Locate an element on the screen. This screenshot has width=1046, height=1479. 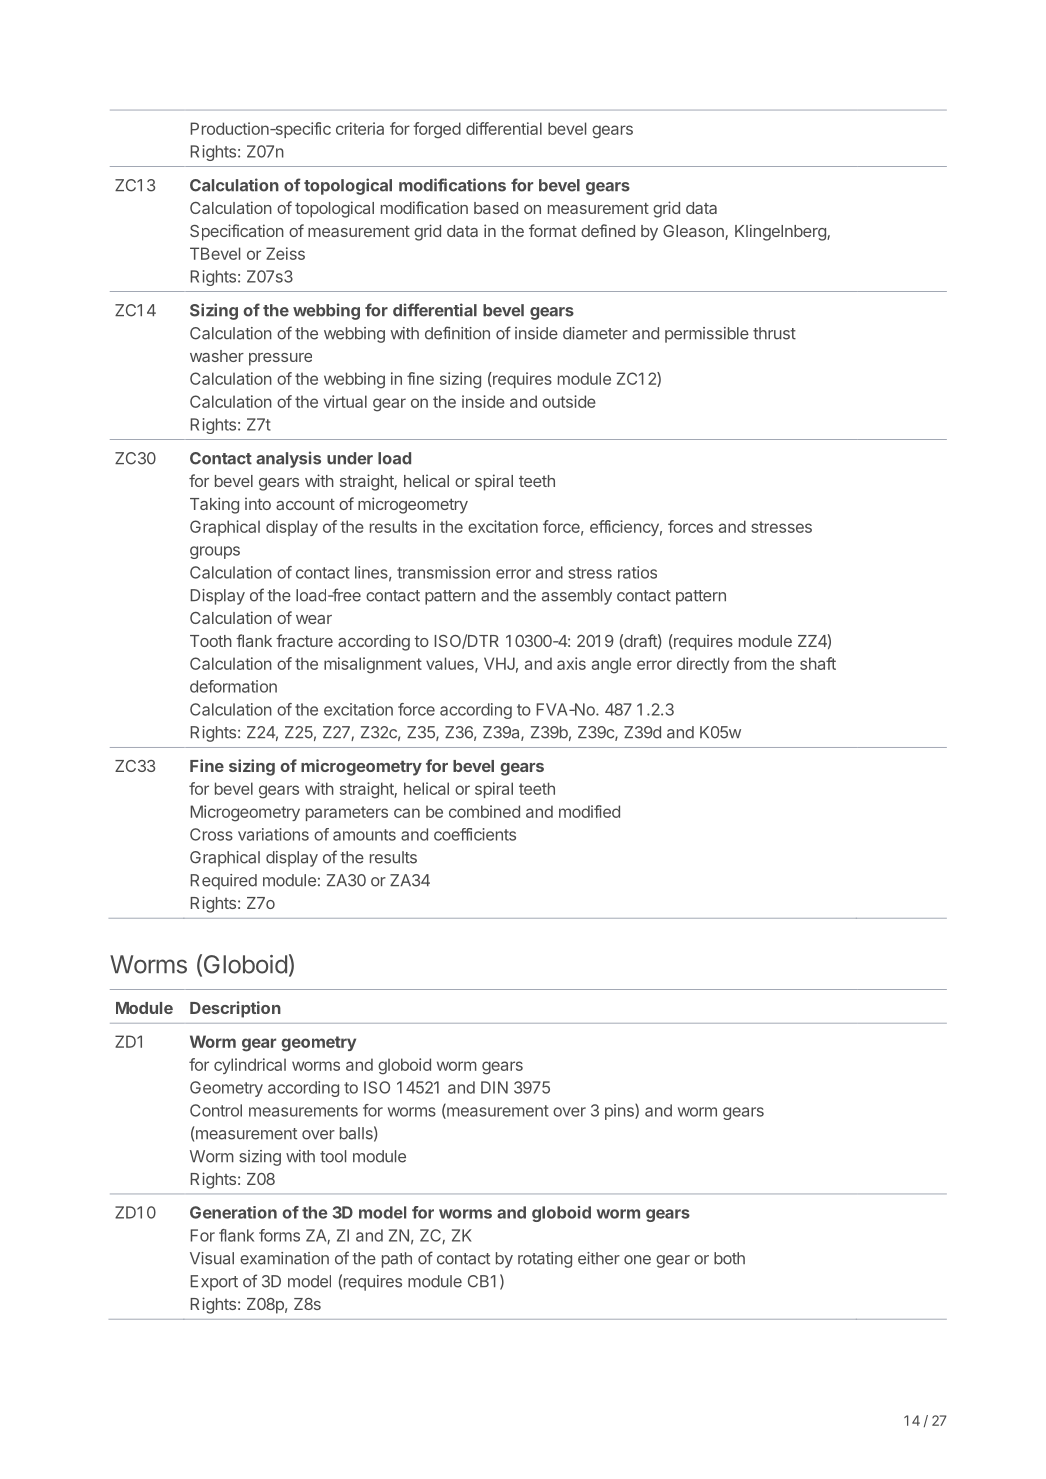
examination is located at coordinates (284, 1258).
